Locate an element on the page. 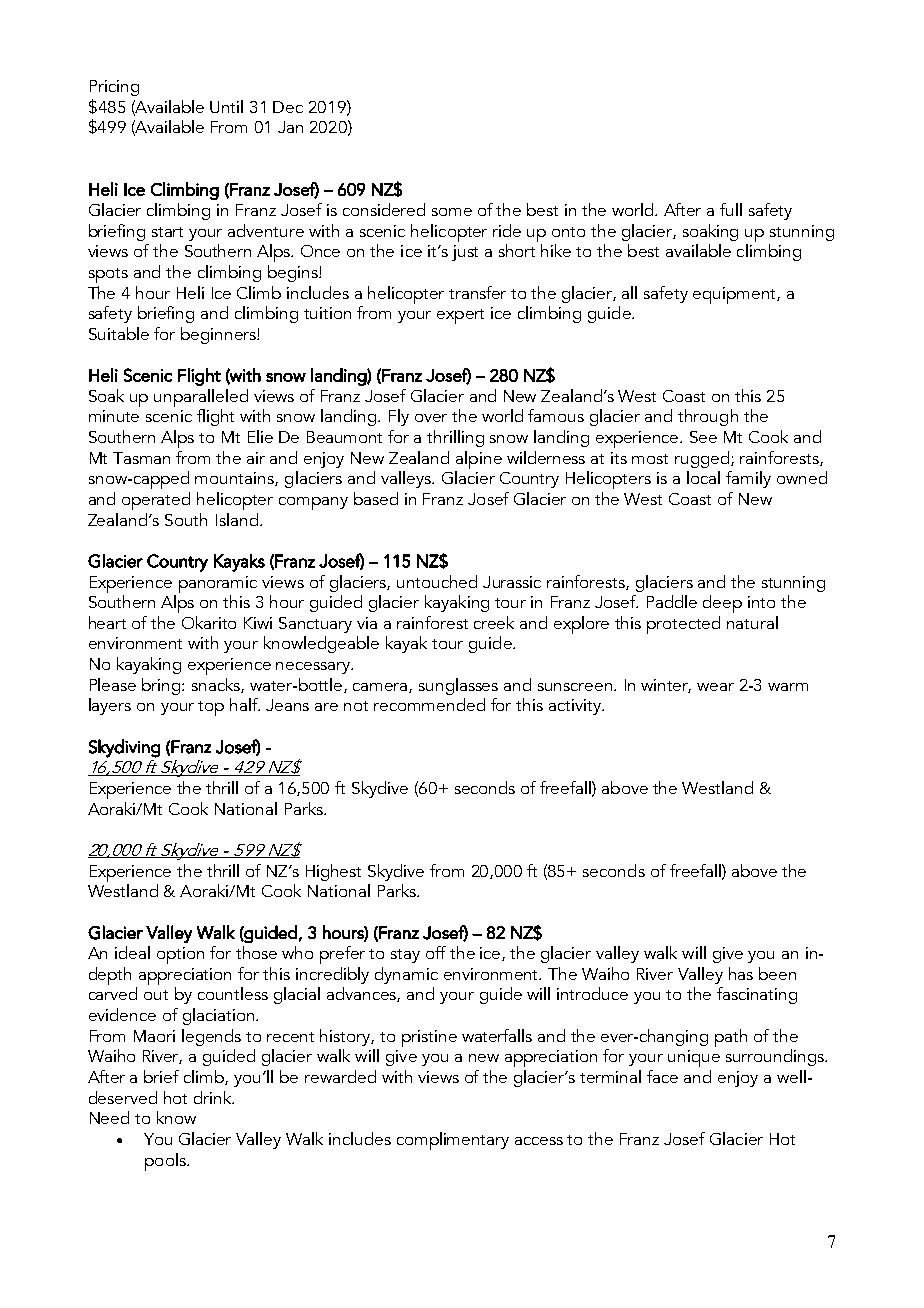 This document has height=1308, width=924. has is located at coordinates (741, 973).
